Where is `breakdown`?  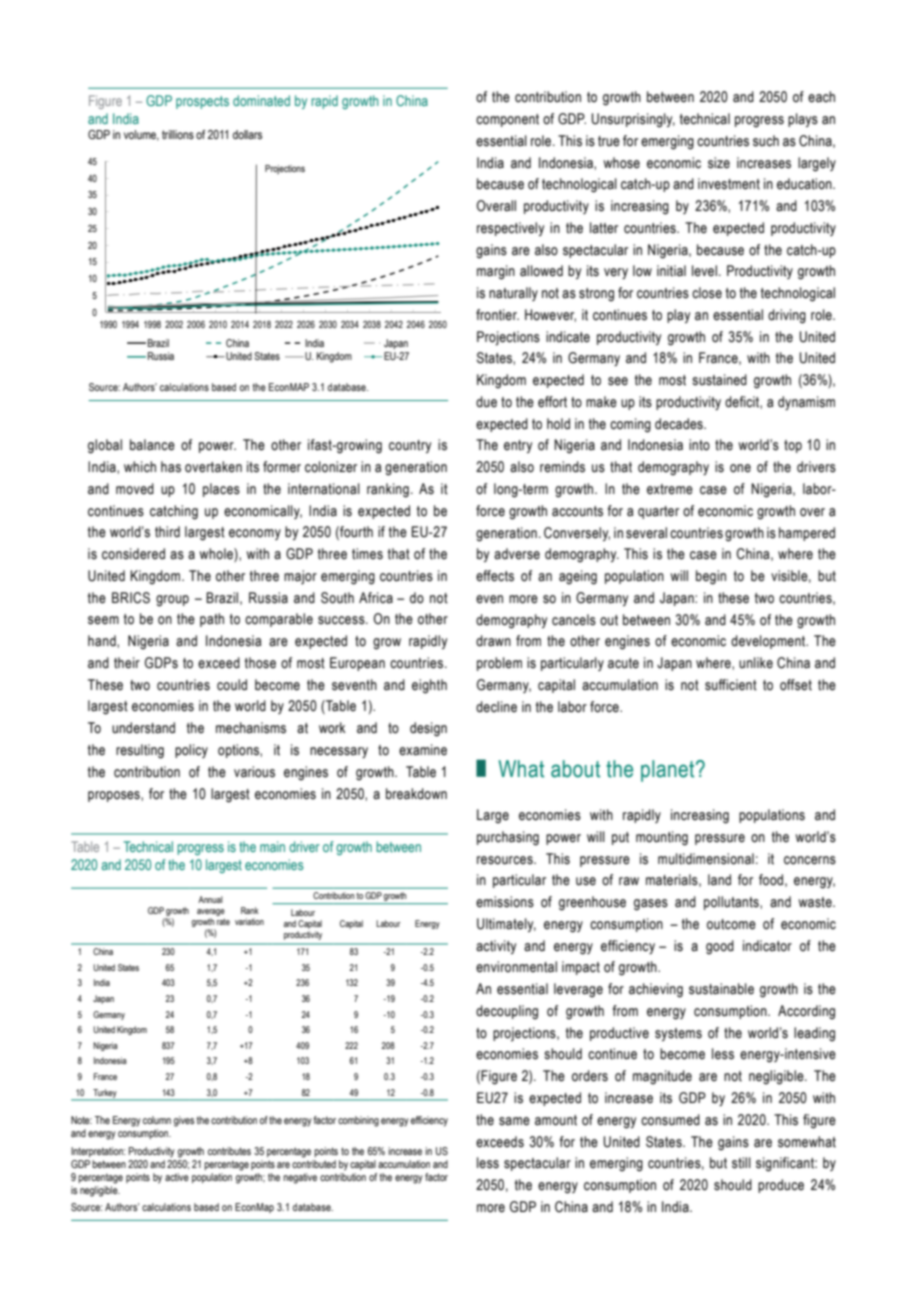
breakdown is located at coordinates (416, 794).
